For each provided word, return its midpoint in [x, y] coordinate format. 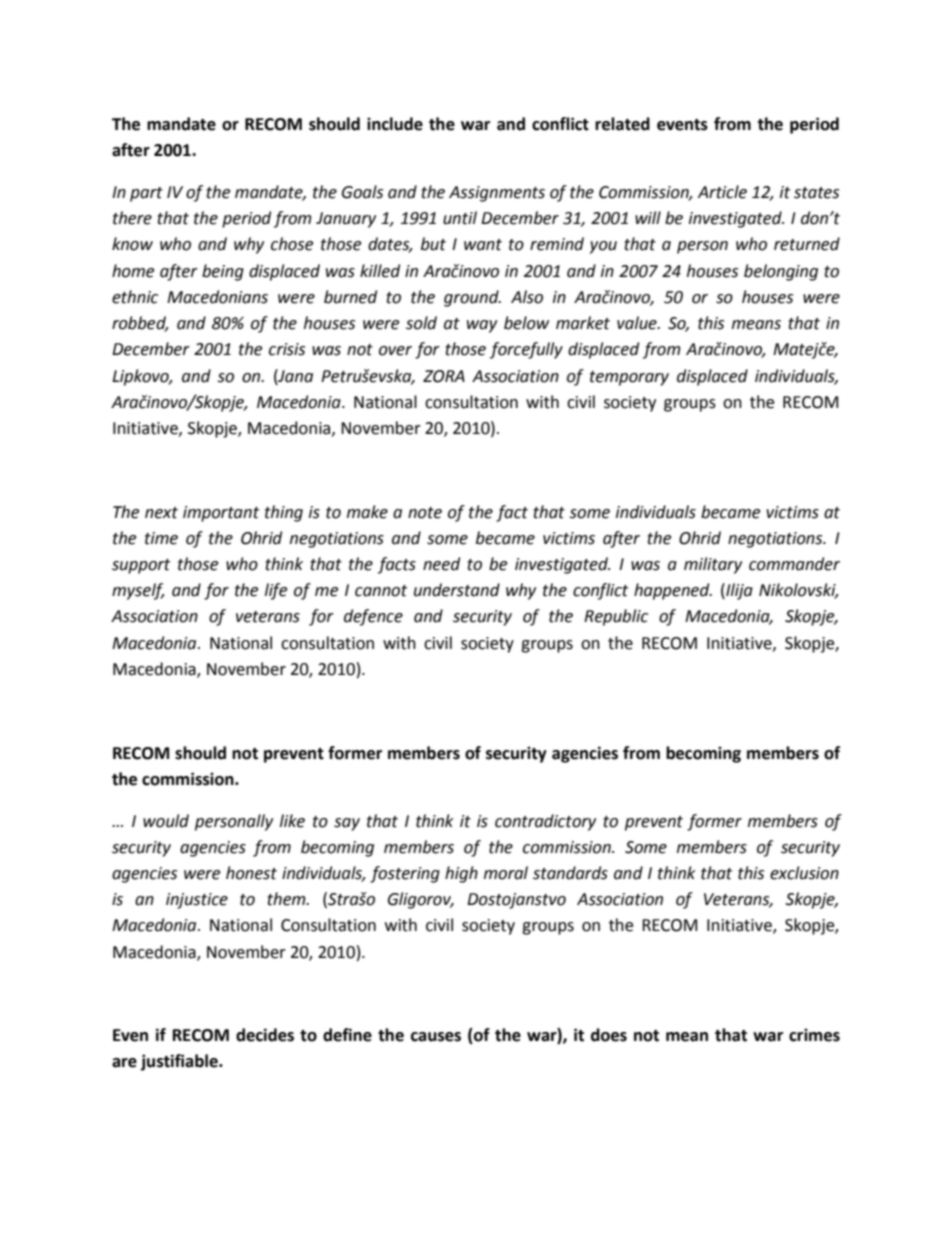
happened [673, 591]
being [223, 272]
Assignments [497, 194]
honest [251, 873]
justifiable [180, 1062]
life [276, 591]
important [221, 514]
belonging [781, 272]
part [146, 194]
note [425, 513]
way [482, 326]
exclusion [804, 873]
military [713, 565]
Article [722, 192]
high [461, 874]
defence [373, 617]
